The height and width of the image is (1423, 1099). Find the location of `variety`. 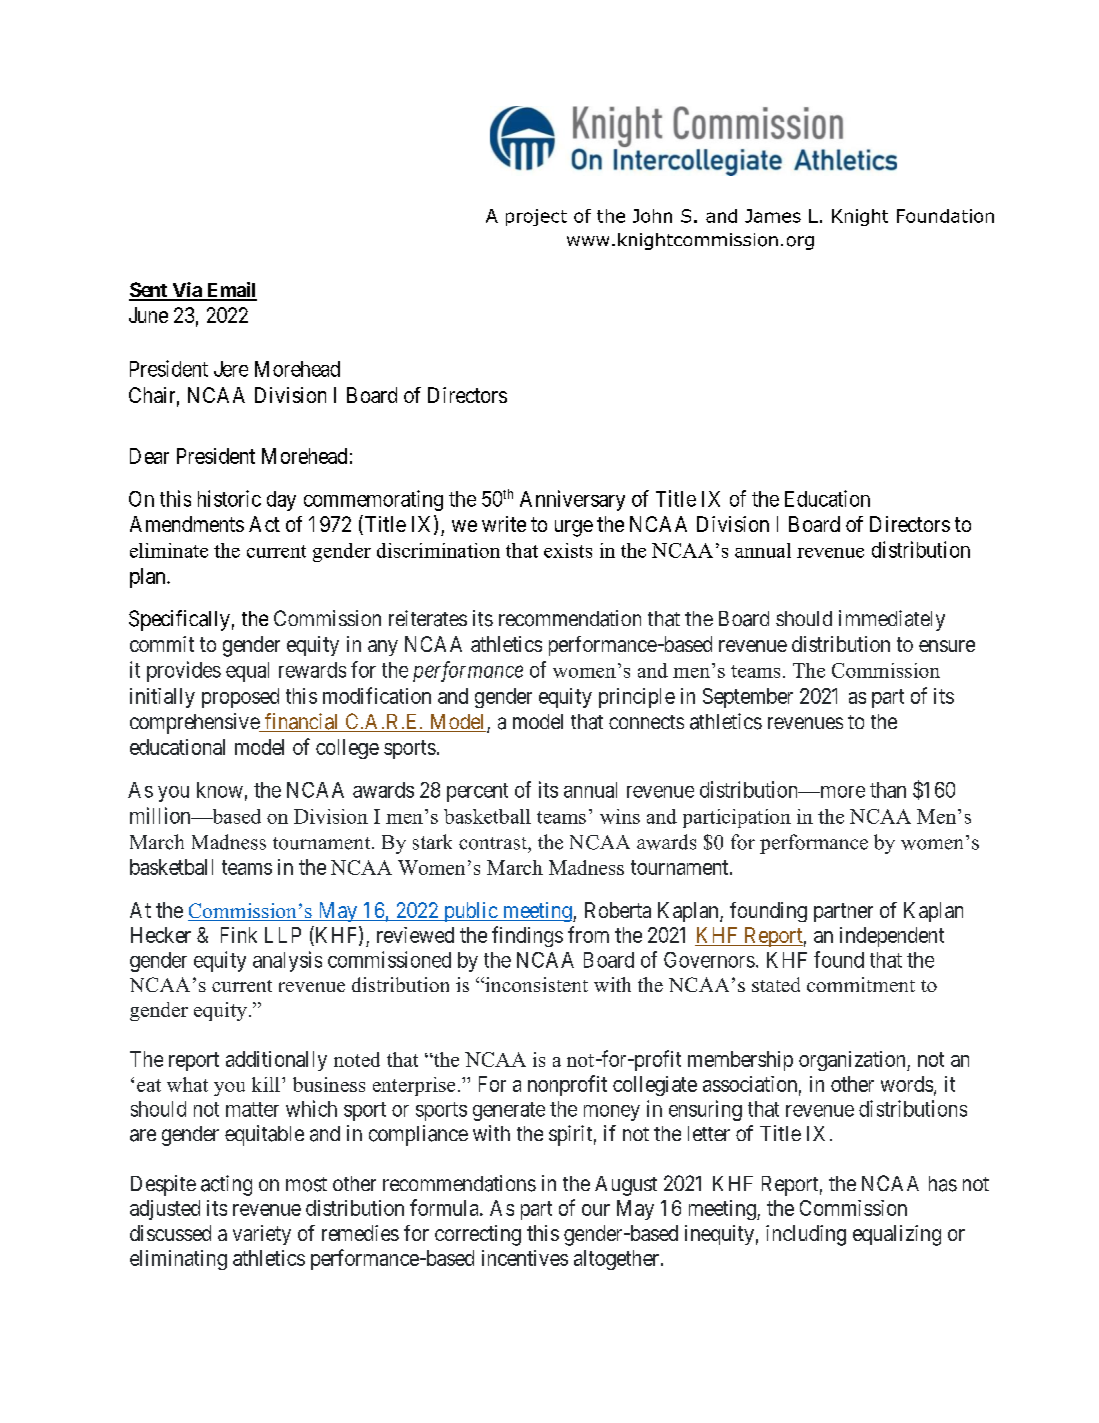

variety is located at coordinates (262, 1235).
